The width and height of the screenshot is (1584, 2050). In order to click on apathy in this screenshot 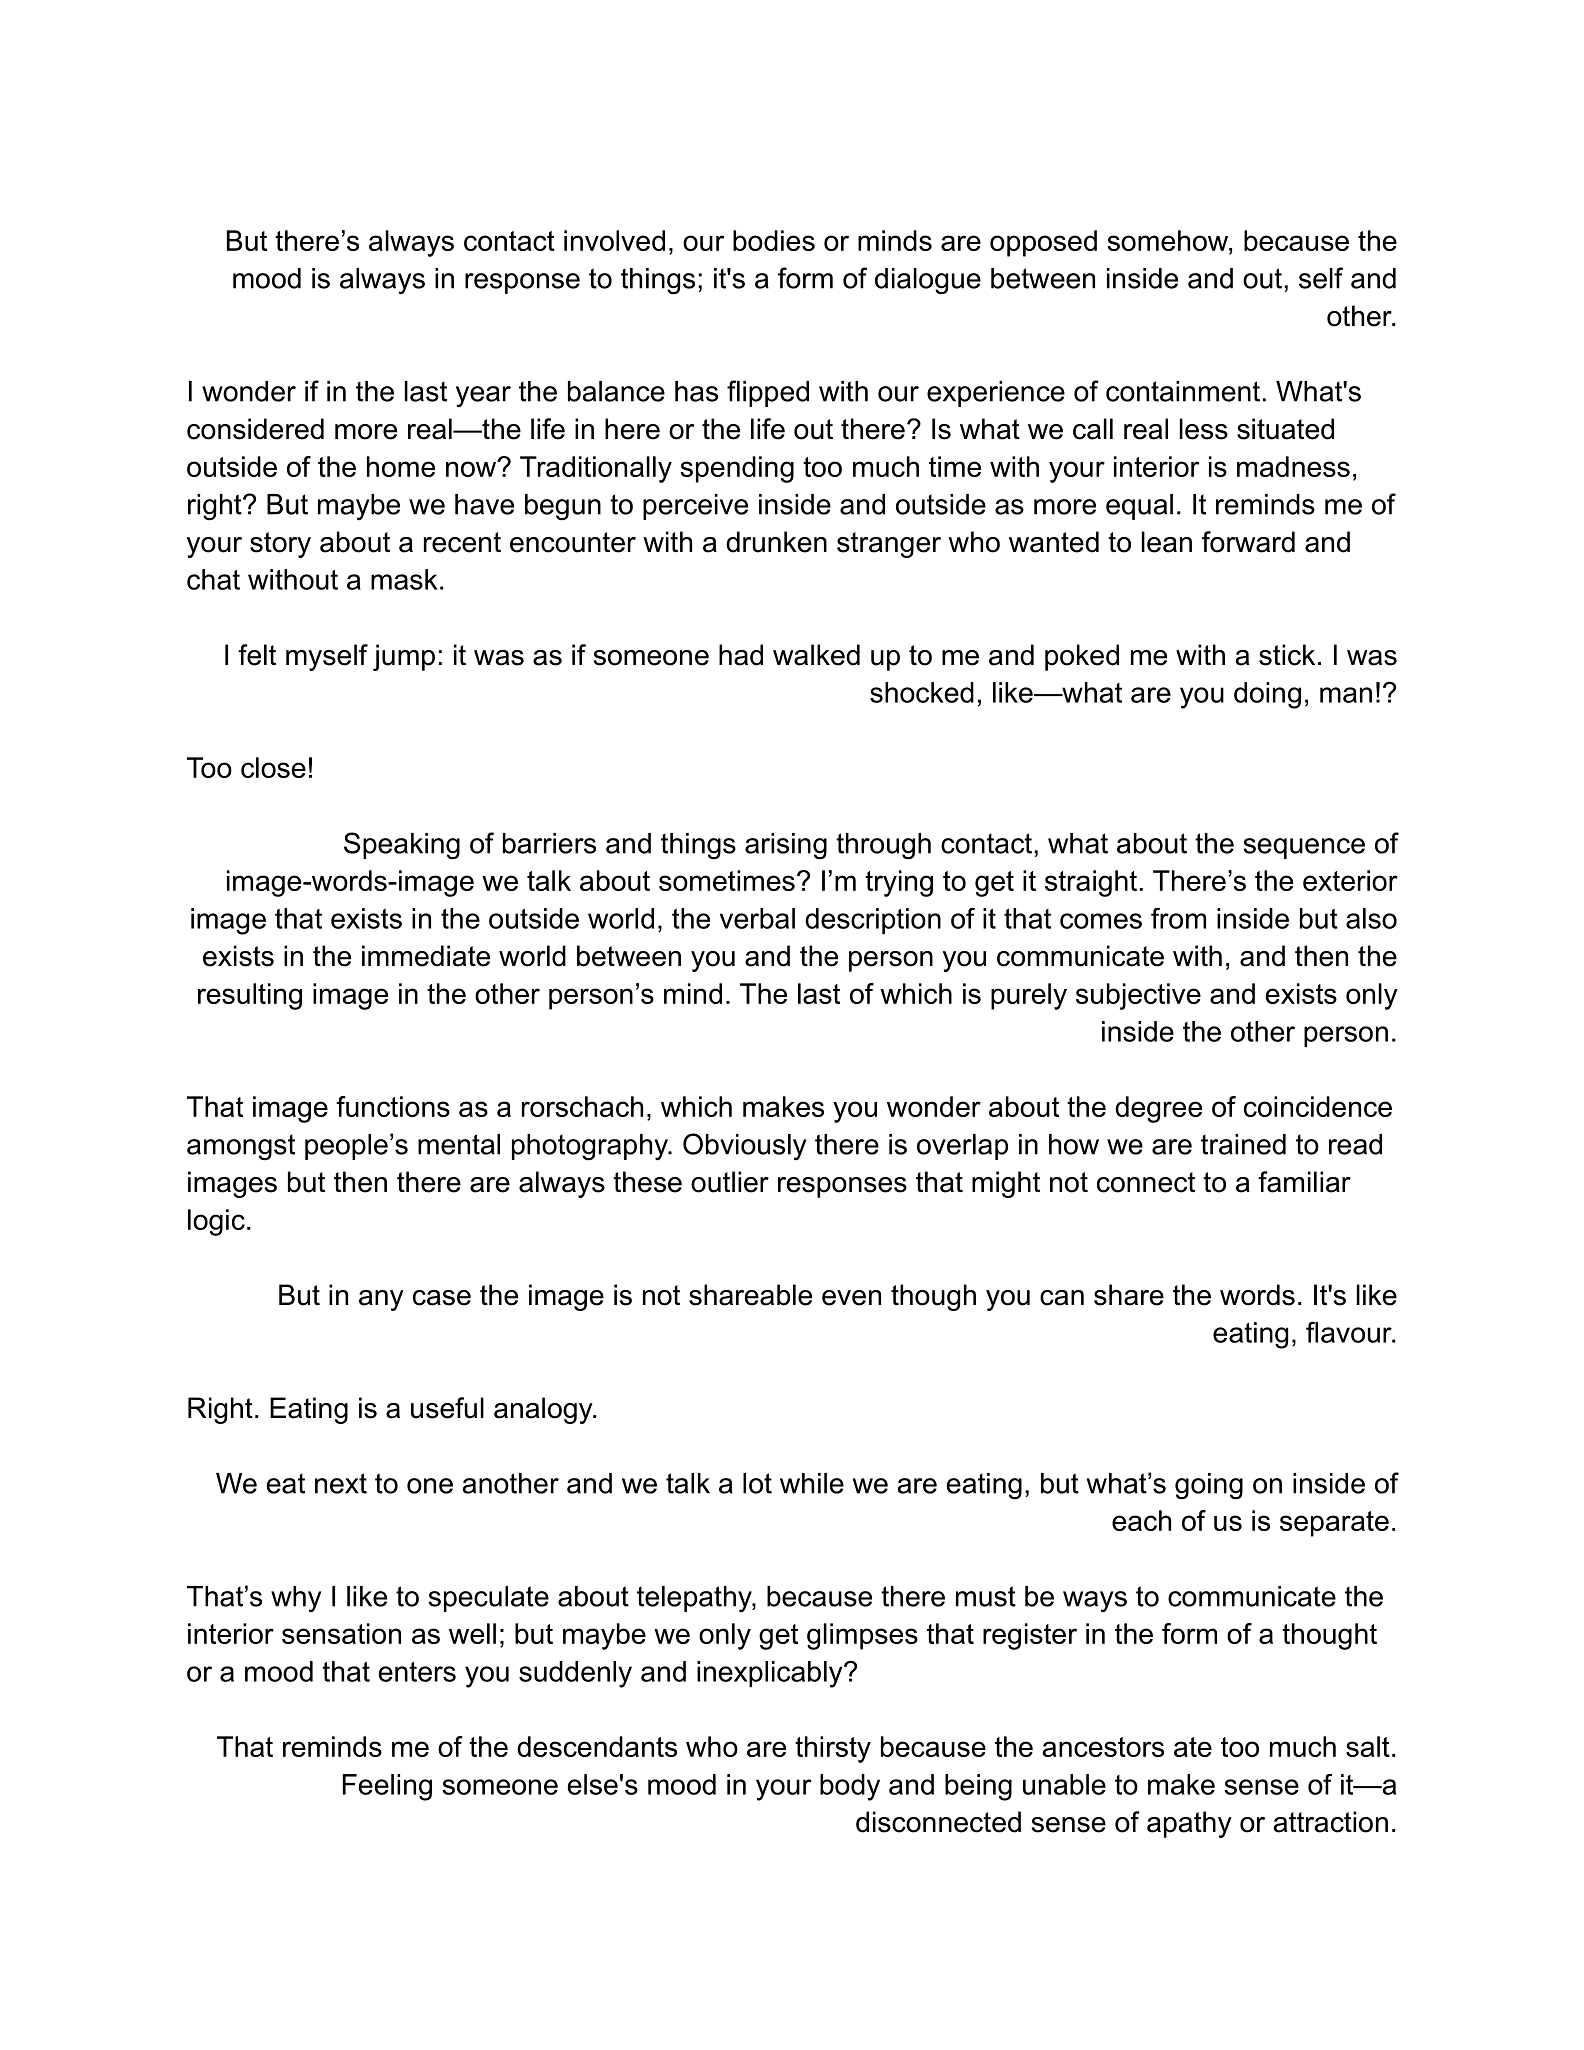, I will do `click(1189, 1824)`.
